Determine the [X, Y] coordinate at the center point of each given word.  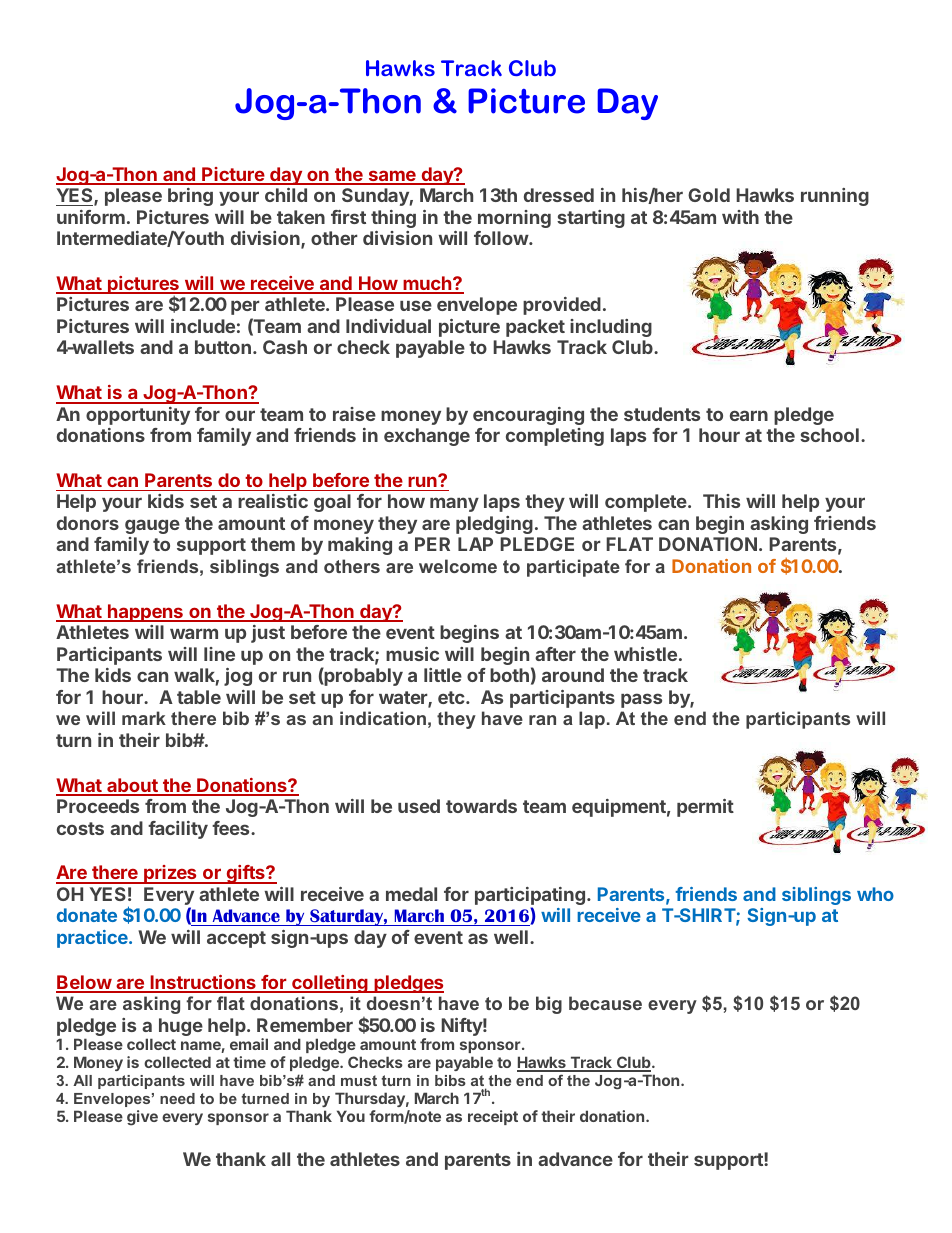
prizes [170, 874]
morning [514, 219]
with [740, 217]
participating [530, 897]
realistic [273, 501]
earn [749, 415]
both [509, 675]
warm [194, 633]
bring [190, 197]
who [875, 894]
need [177, 1098]
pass [641, 700]
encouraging [528, 416]
